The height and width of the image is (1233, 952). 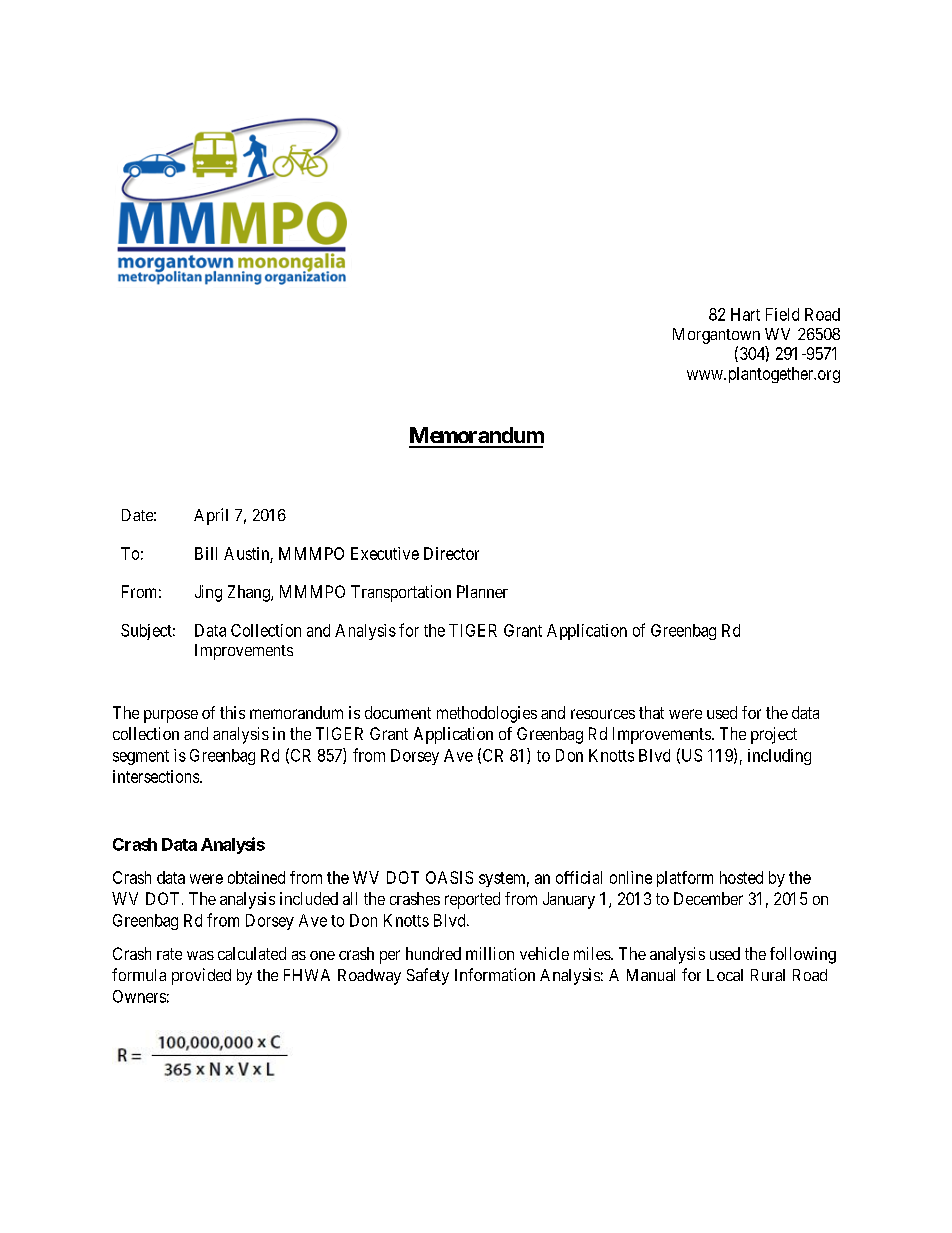 I want to click on OASIS, so click(x=449, y=877).
